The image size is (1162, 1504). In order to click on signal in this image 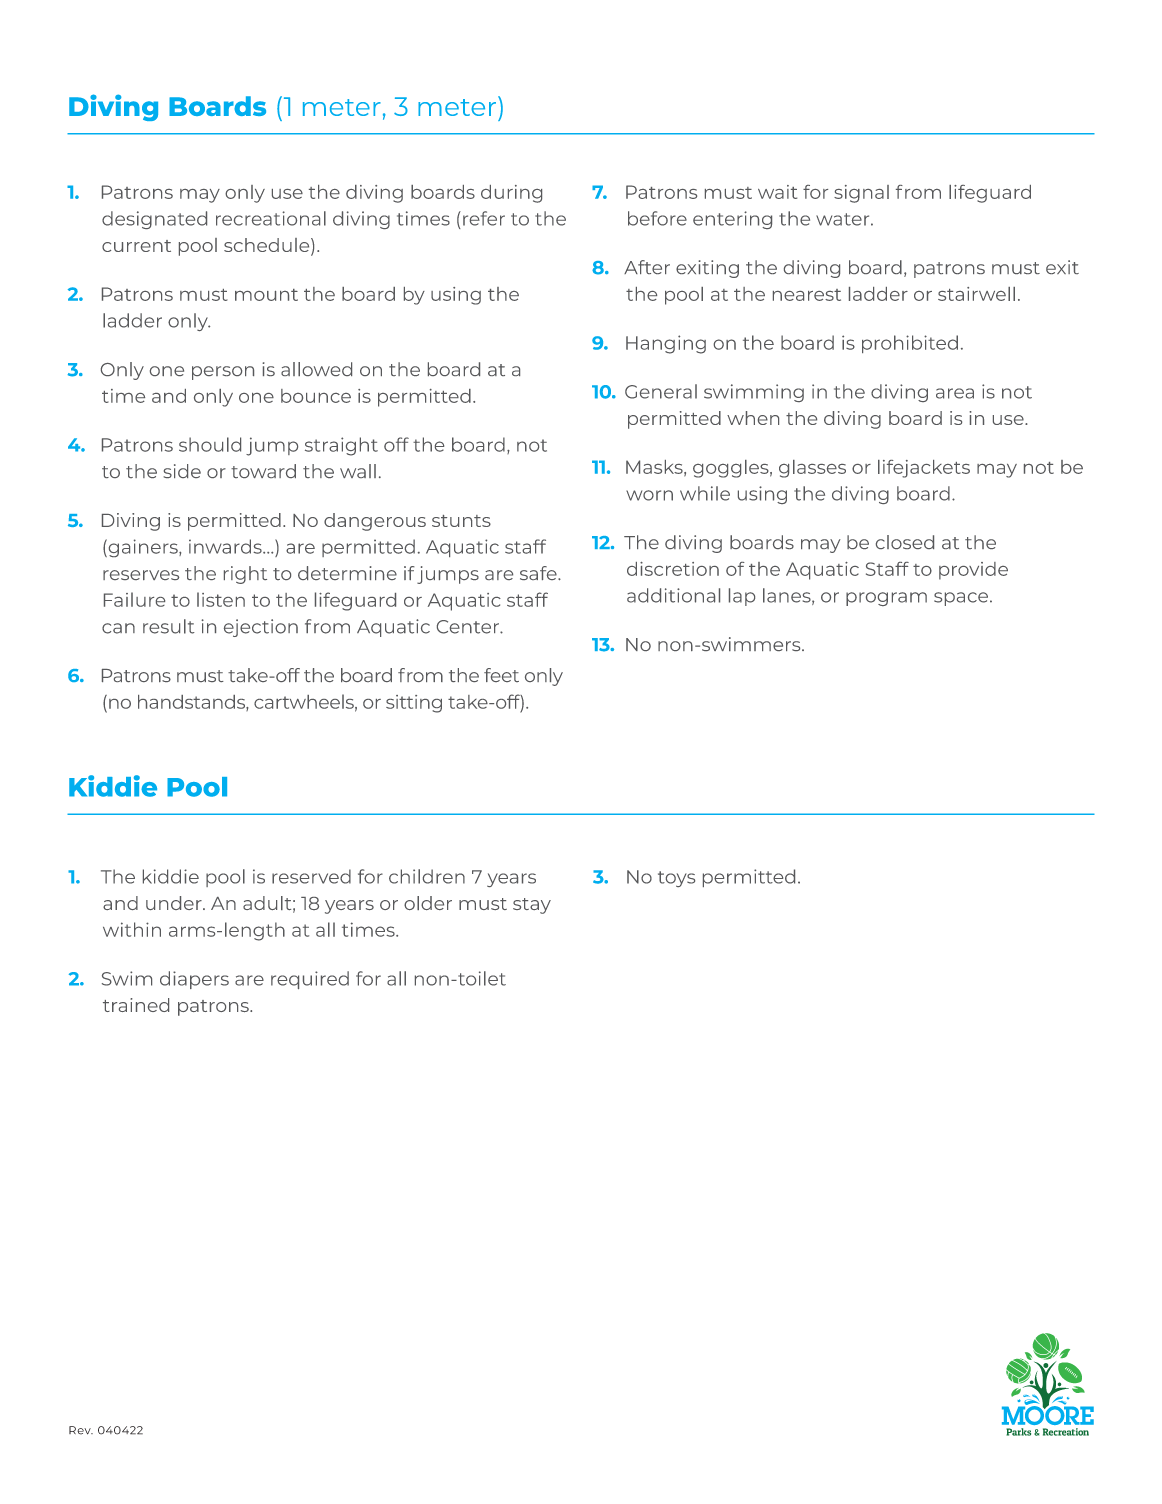, I will do `click(861, 194)`.
